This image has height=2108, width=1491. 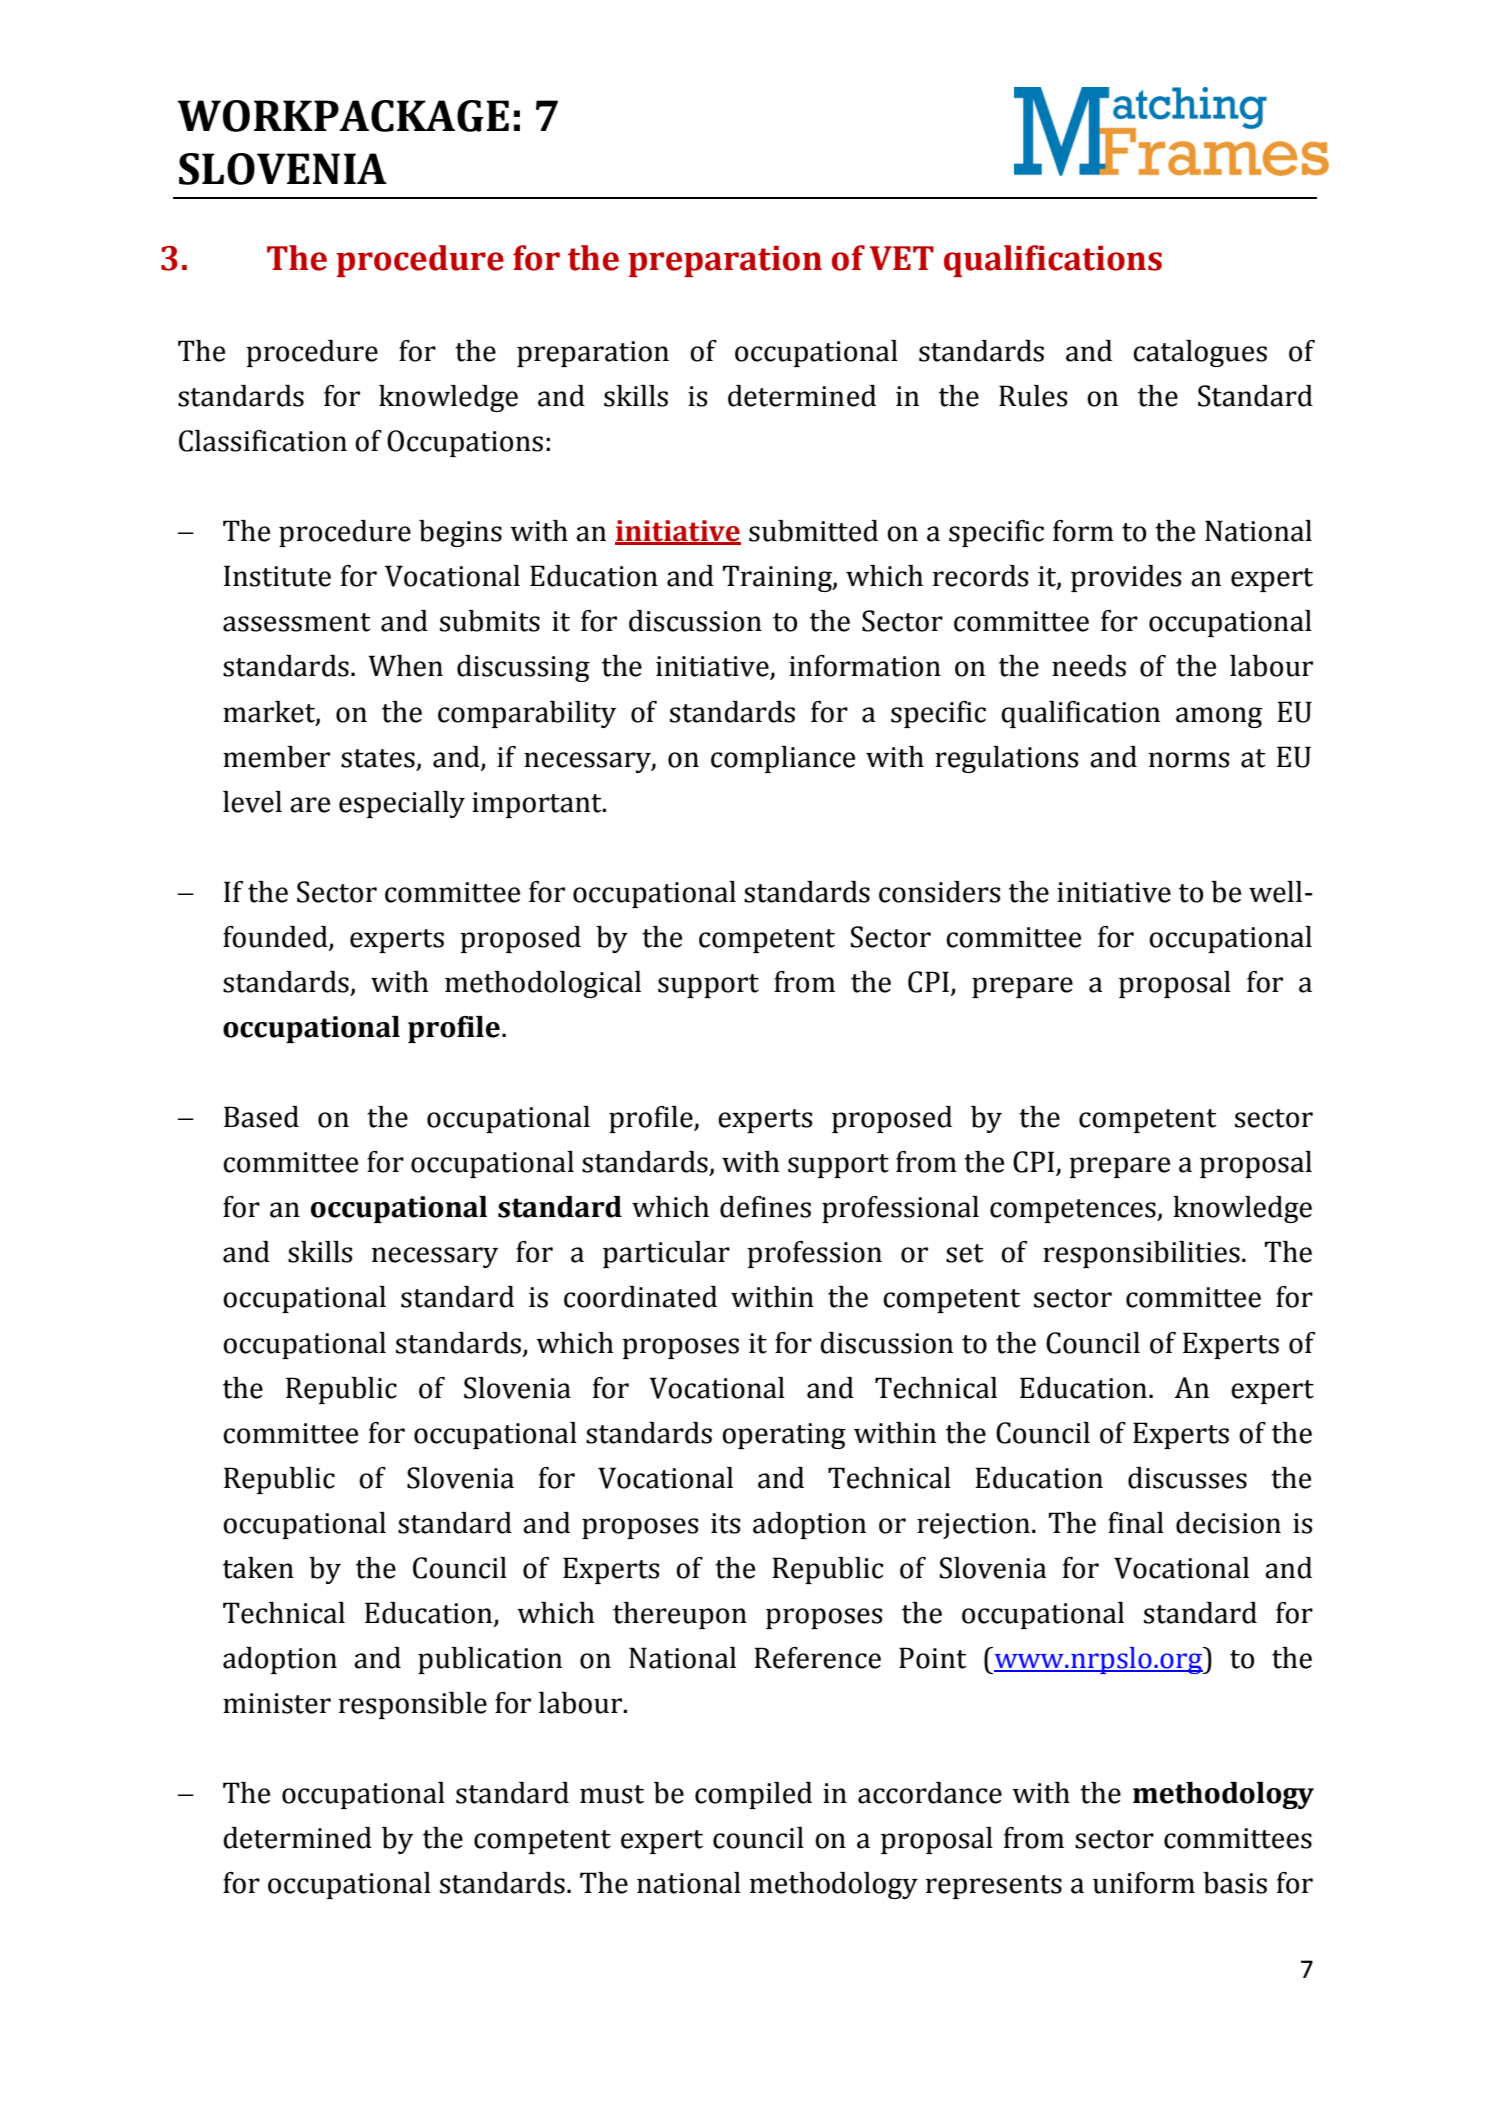 What do you see at coordinates (1074, 1211) in the image?
I see `competences` at bounding box center [1074, 1211].
